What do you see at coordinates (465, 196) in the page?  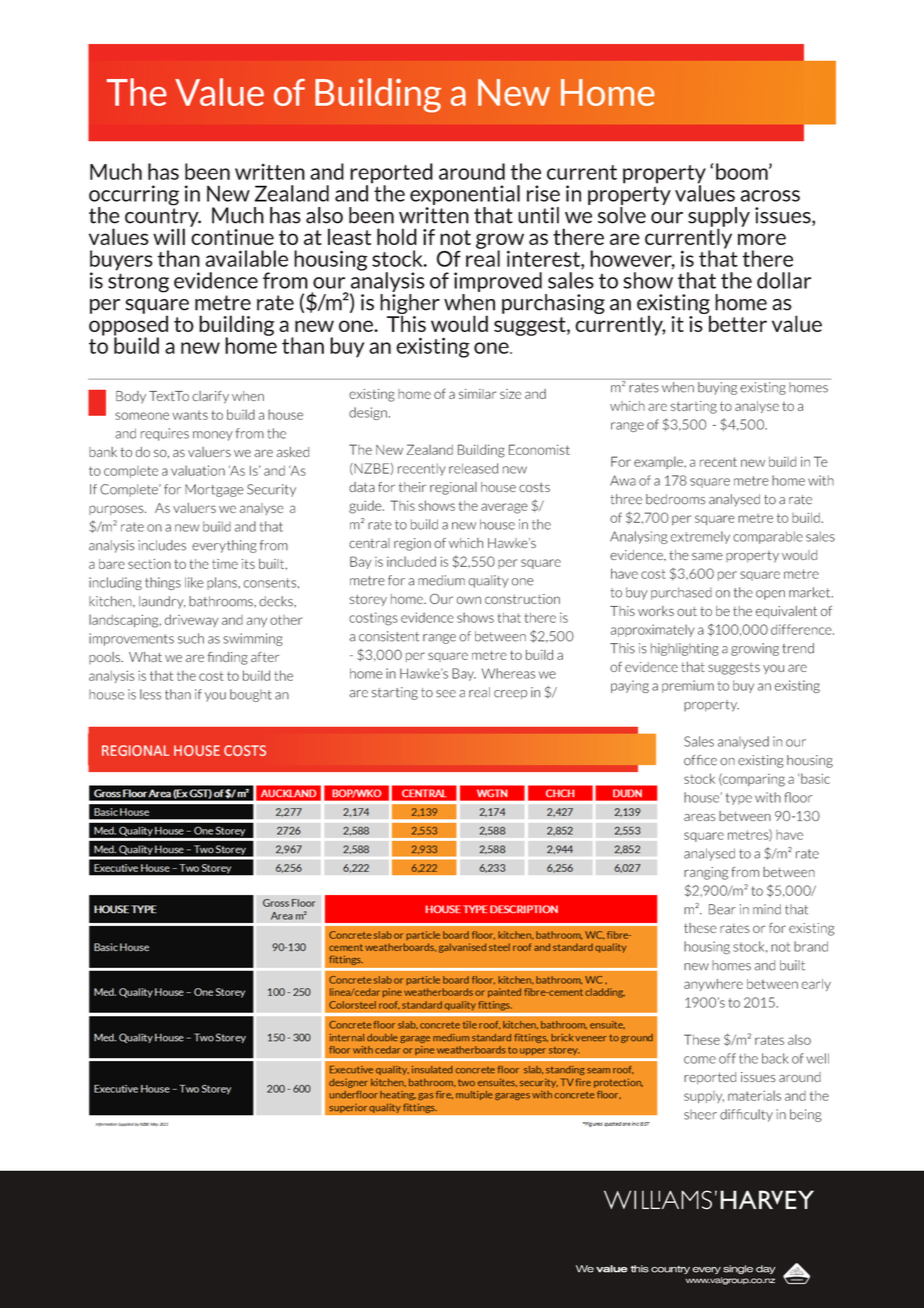 I see `exponential` at bounding box center [465, 196].
